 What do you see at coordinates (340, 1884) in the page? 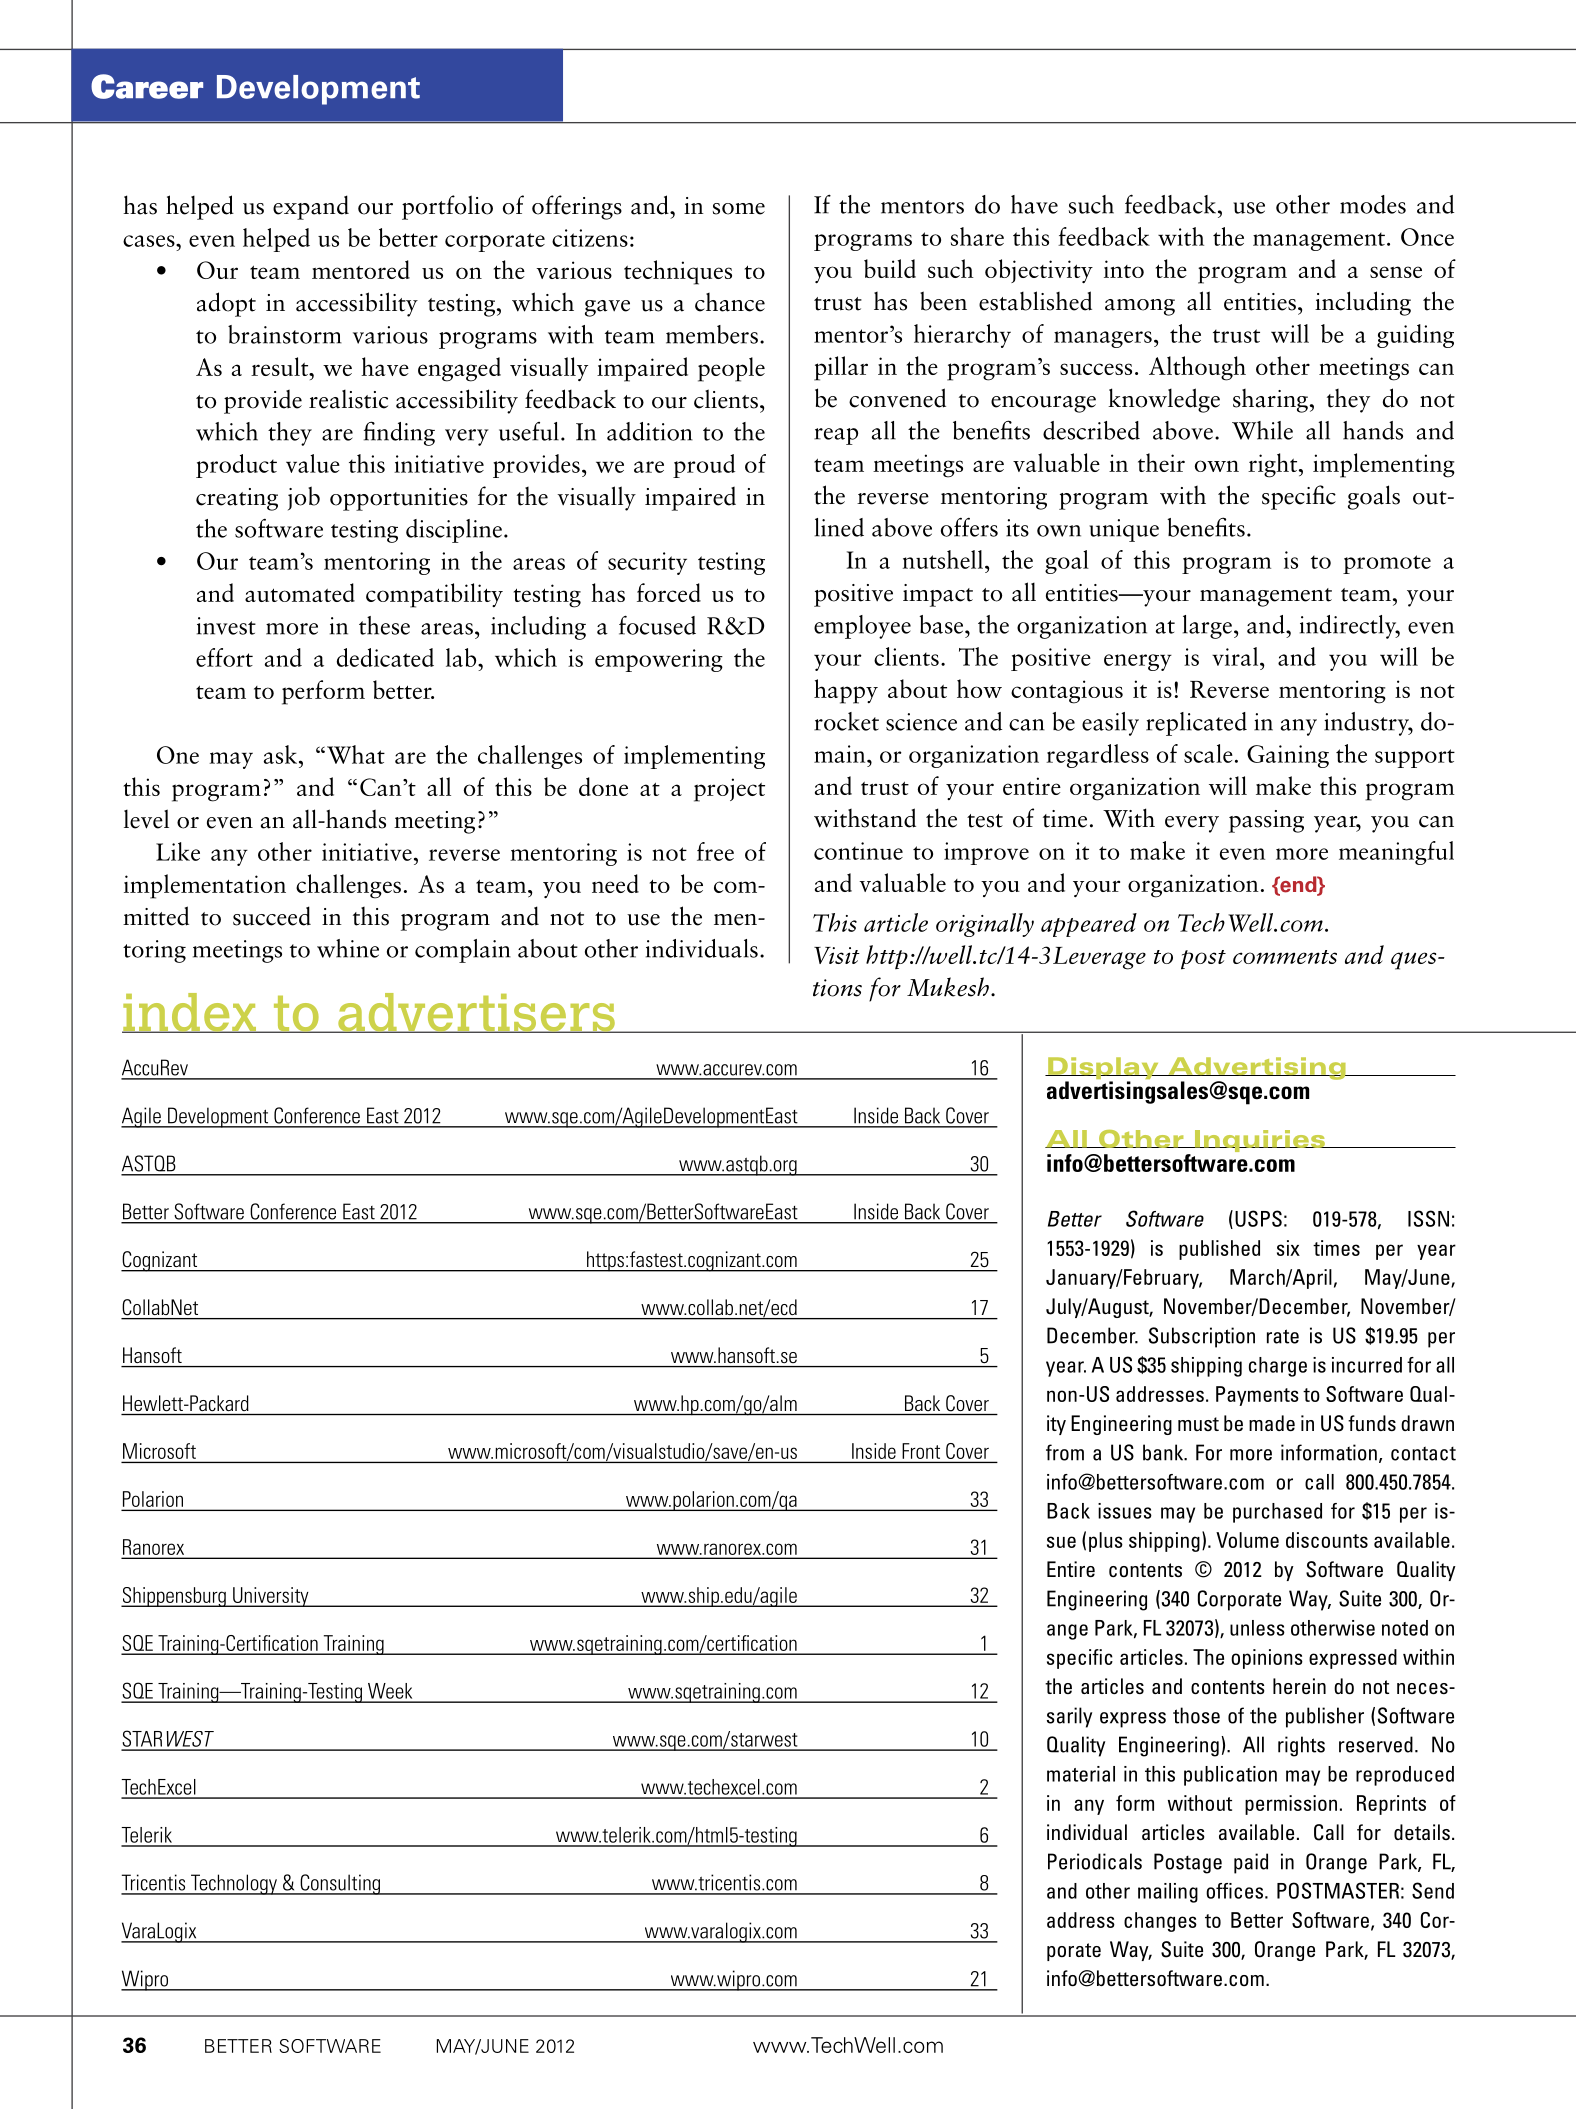
I see `Consulting` at bounding box center [340, 1884].
